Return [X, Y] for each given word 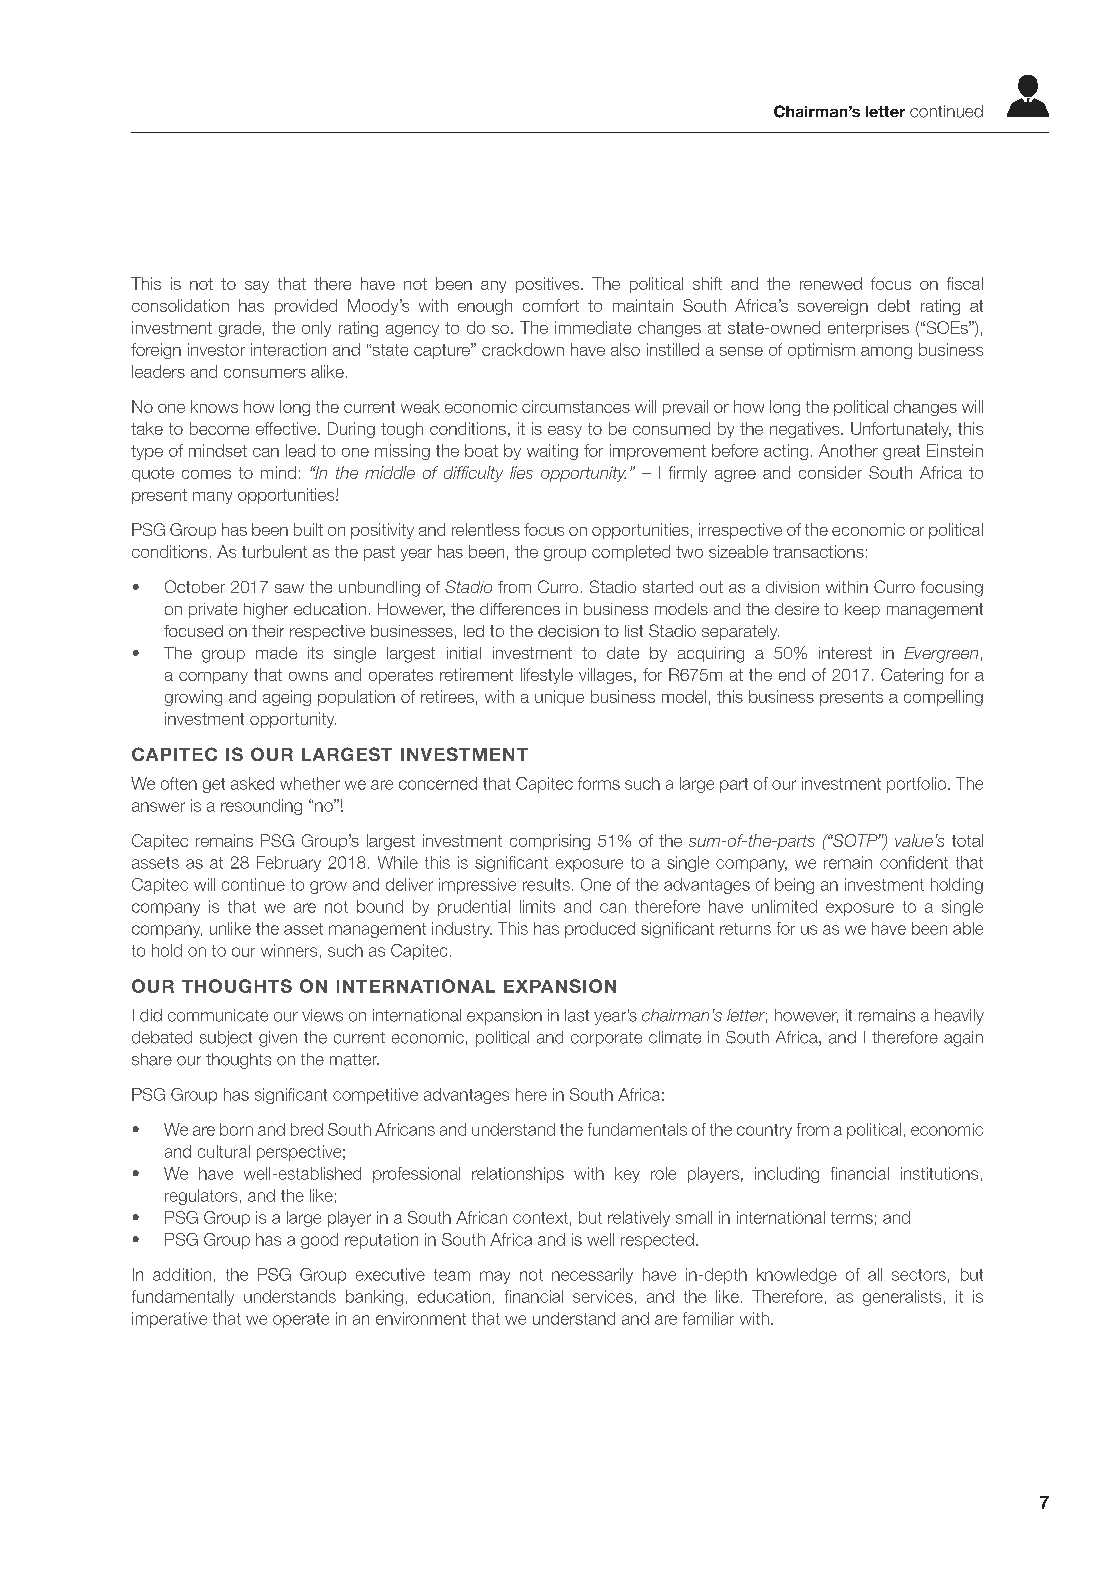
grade [240, 329]
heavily [959, 1017]
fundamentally [183, 1298]
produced [600, 930]
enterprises [868, 329]
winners [289, 950]
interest [845, 653]
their [268, 631]
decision [568, 631]
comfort [551, 305]
